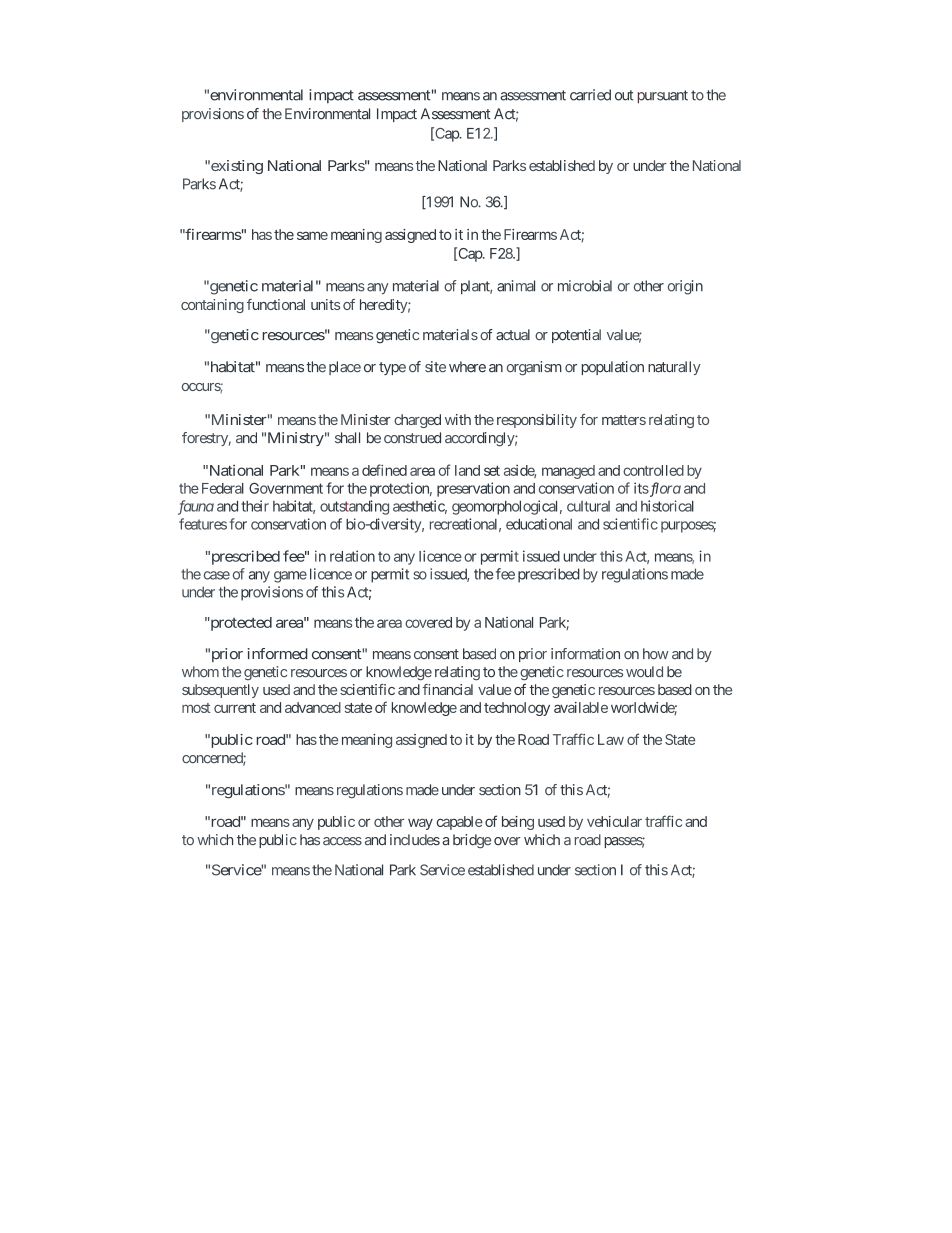 Image resolution: width=952 pixels, height=1233 pixels. Describe the element at coordinates (613, 368) in the document. I see `population` at that location.
